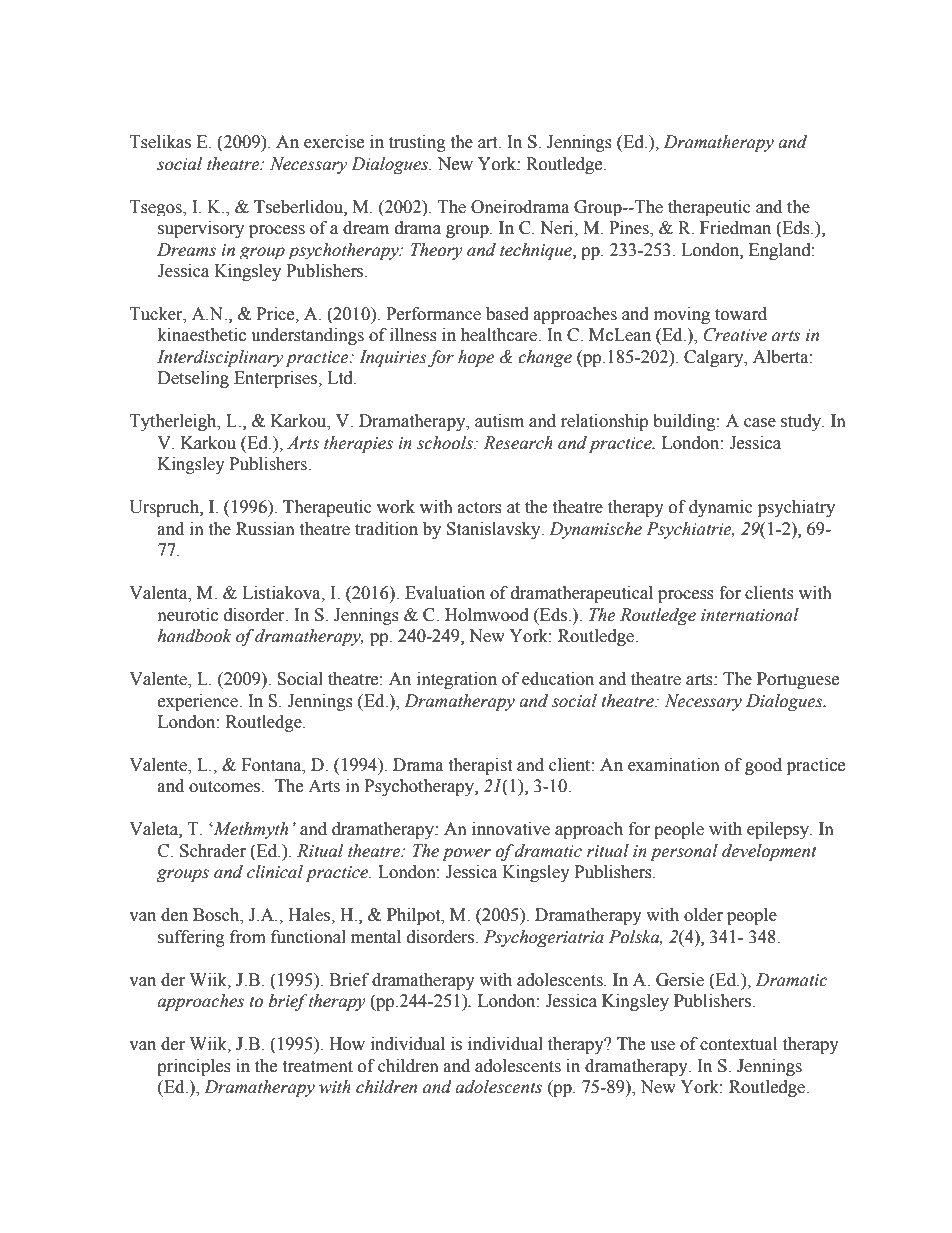 The image size is (952, 1233). Describe the element at coordinates (735, 228) in the screenshot. I see `Friedman` at that location.
